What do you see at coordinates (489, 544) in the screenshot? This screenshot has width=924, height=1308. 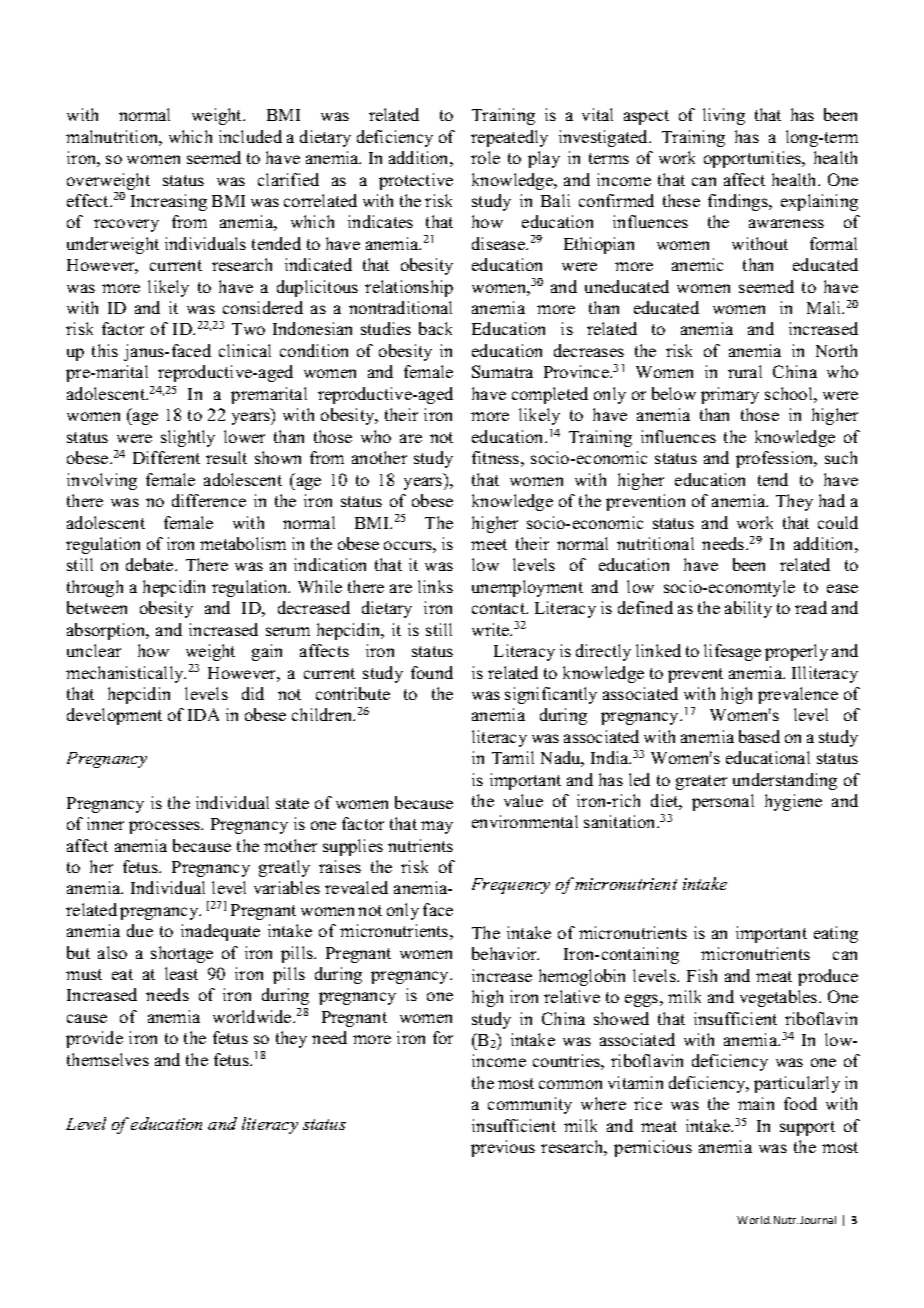 I see `meet` at bounding box center [489, 544].
